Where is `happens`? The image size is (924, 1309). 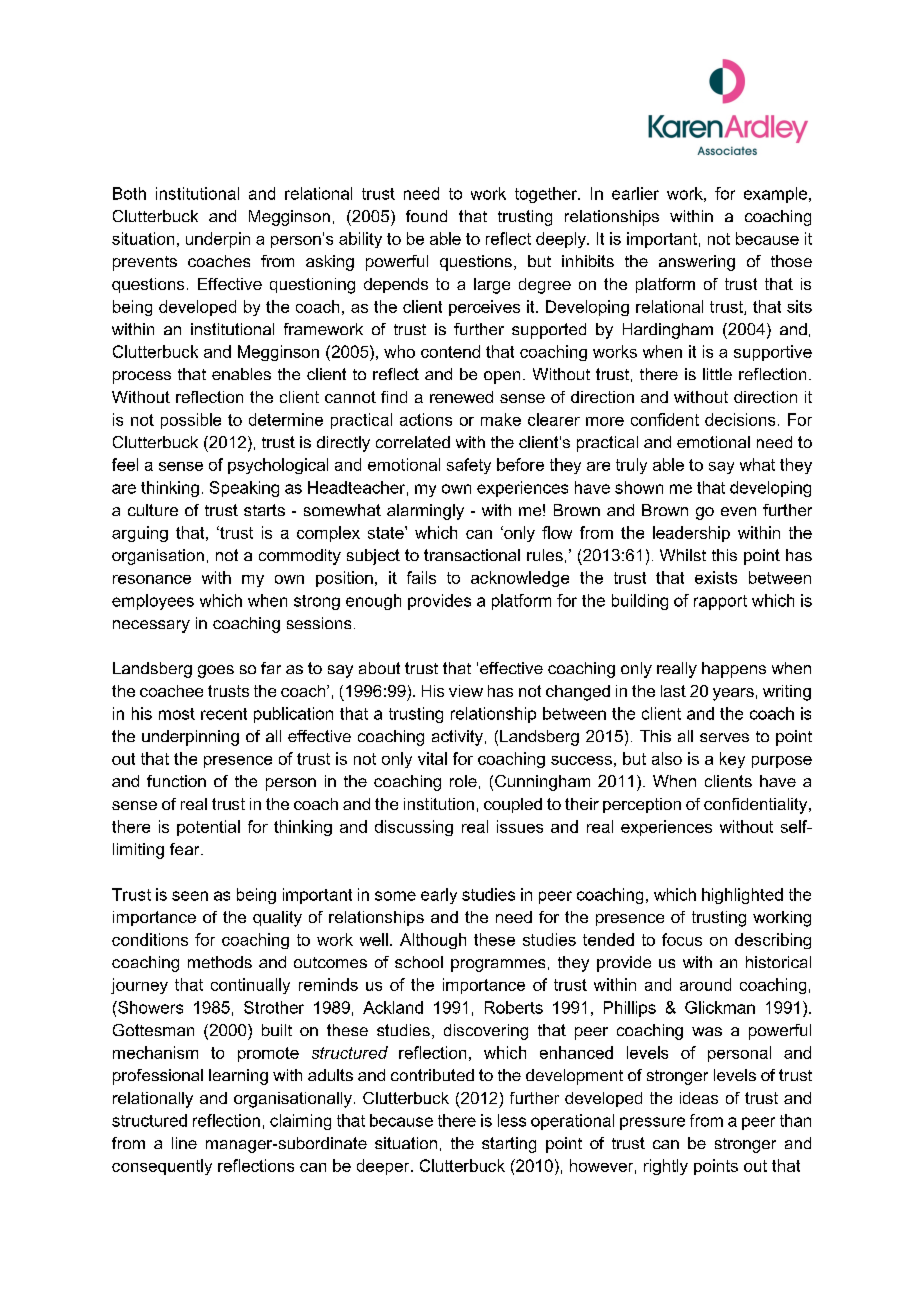
happens is located at coordinates (734, 670).
